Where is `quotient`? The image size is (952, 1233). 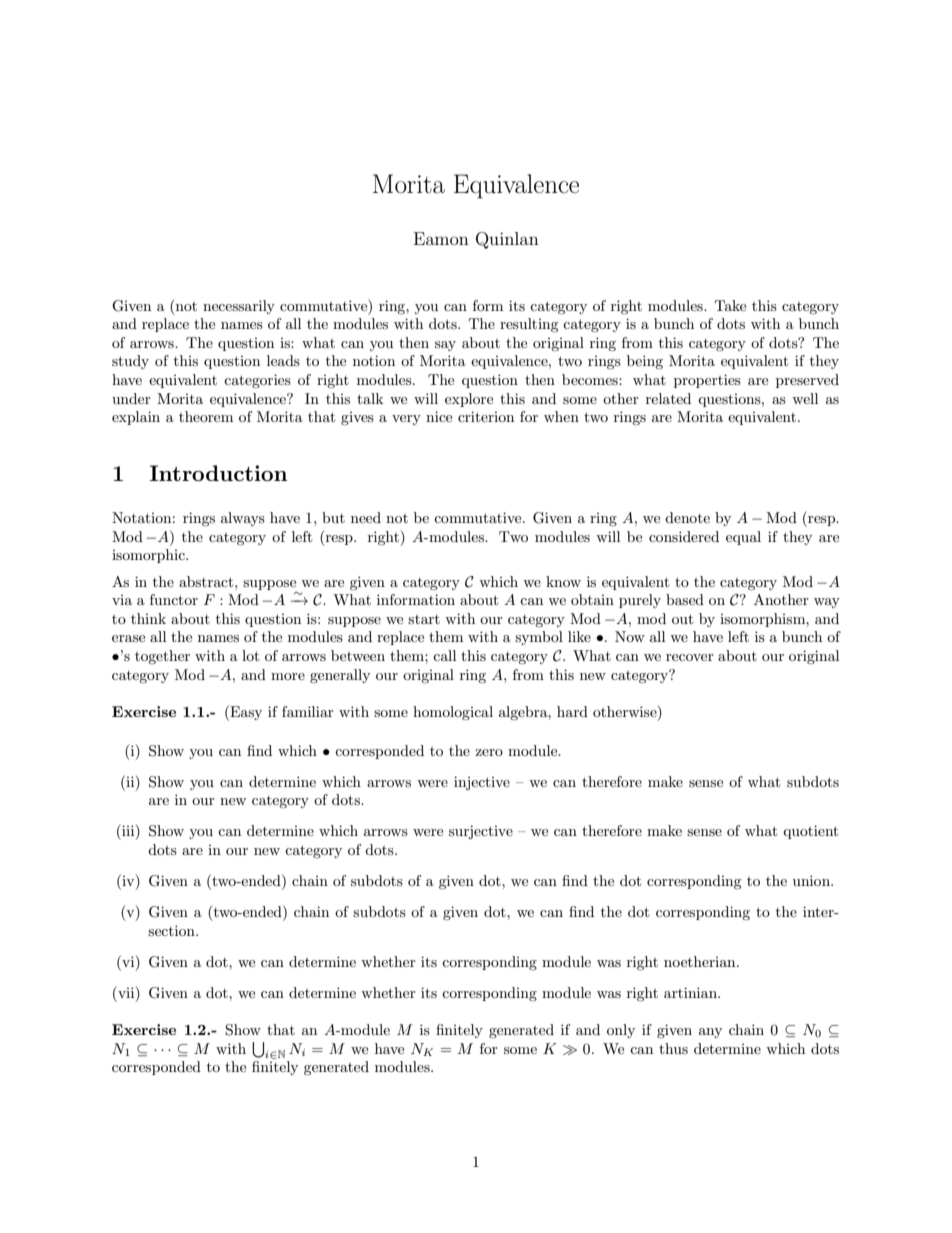
quotient is located at coordinates (810, 832).
